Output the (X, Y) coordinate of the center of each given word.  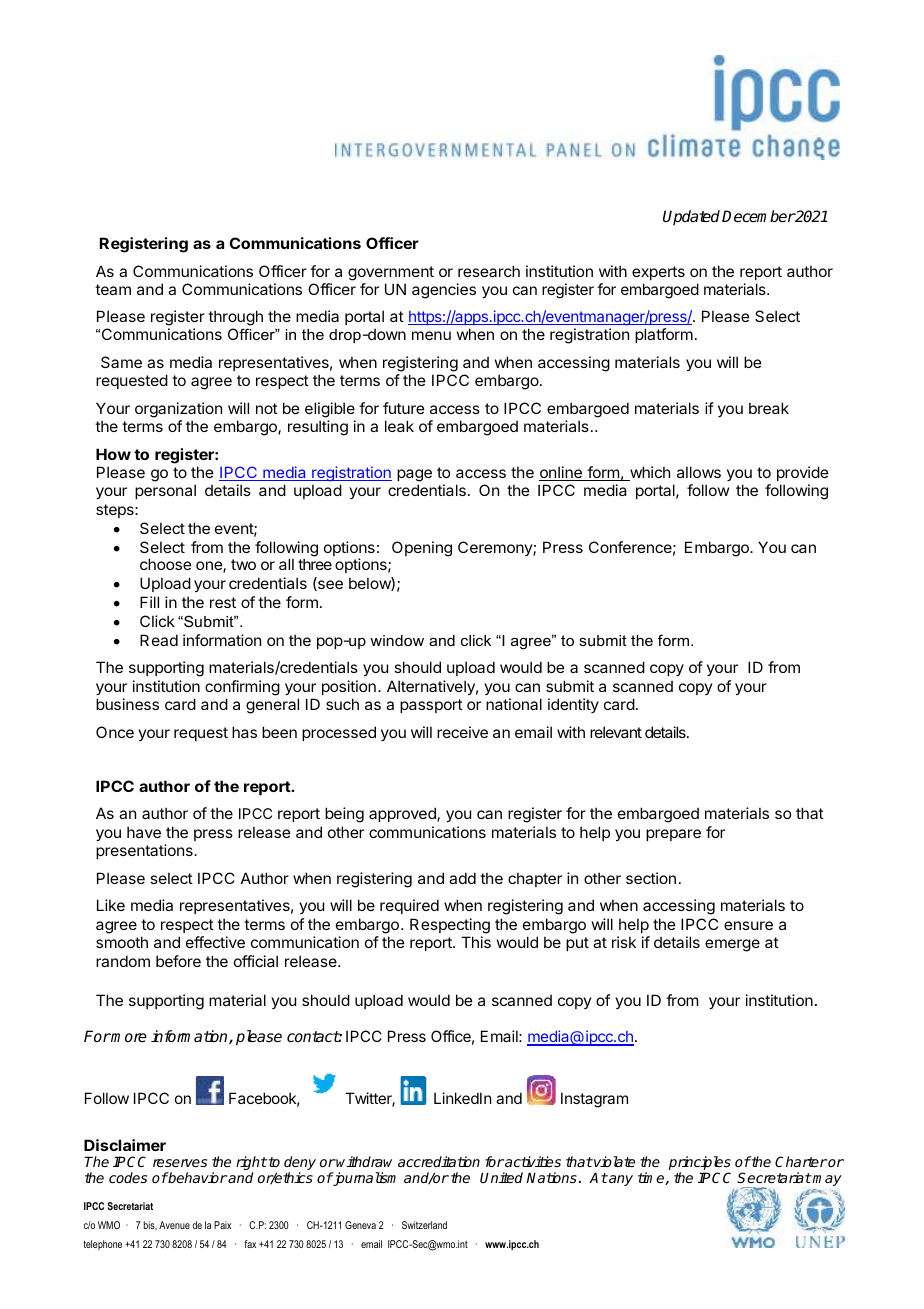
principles (700, 1164)
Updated (693, 217)
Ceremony (496, 548)
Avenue (174, 1225)
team (113, 289)
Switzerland (424, 1225)
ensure (748, 925)
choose (166, 564)
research (489, 271)
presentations (145, 851)
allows (699, 472)
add (462, 878)
